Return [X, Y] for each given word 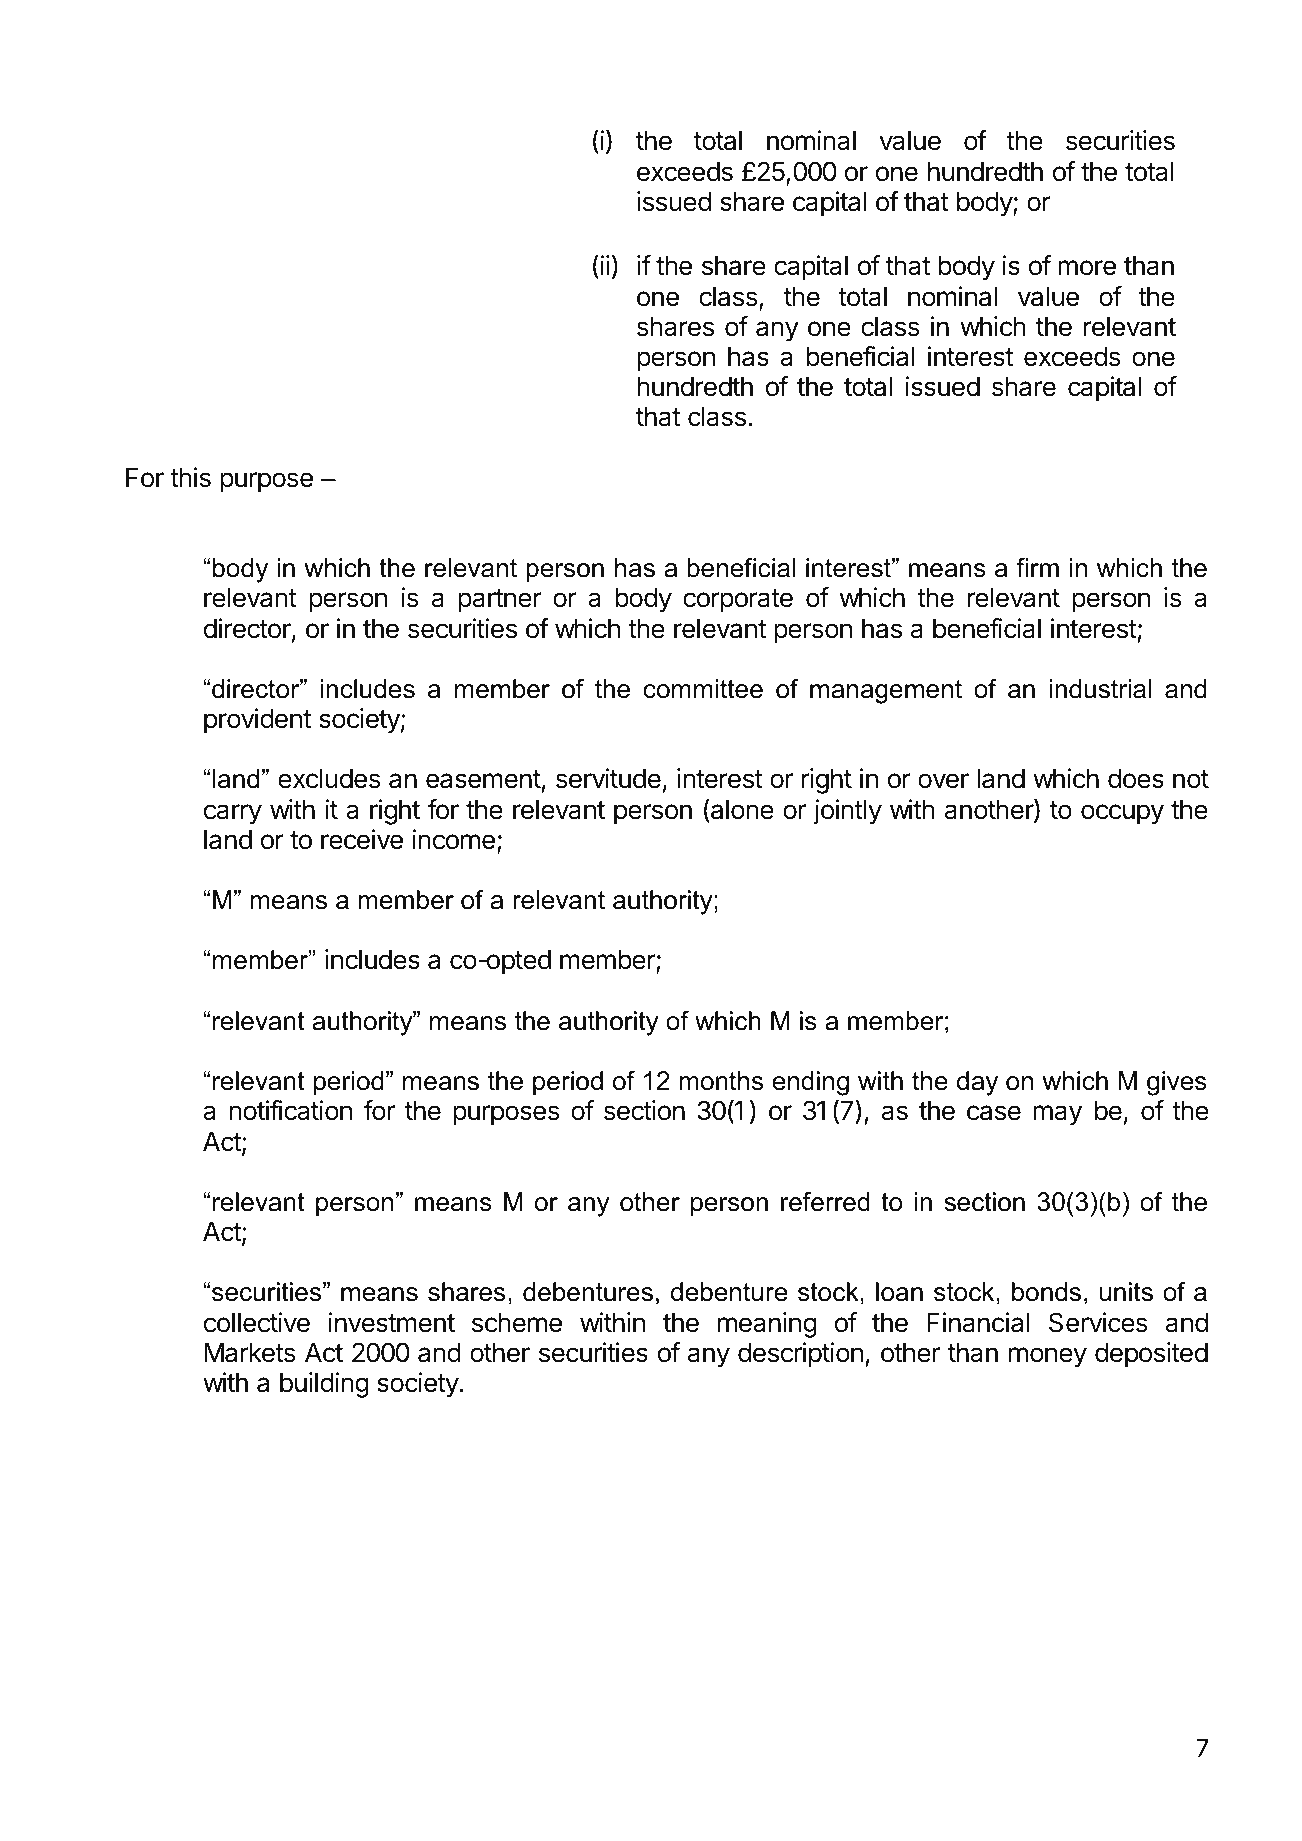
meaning [767, 1325]
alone [741, 809]
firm [1037, 567]
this [190, 477]
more [1087, 268]
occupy [1122, 814]
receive [362, 839]
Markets [250, 1353]
